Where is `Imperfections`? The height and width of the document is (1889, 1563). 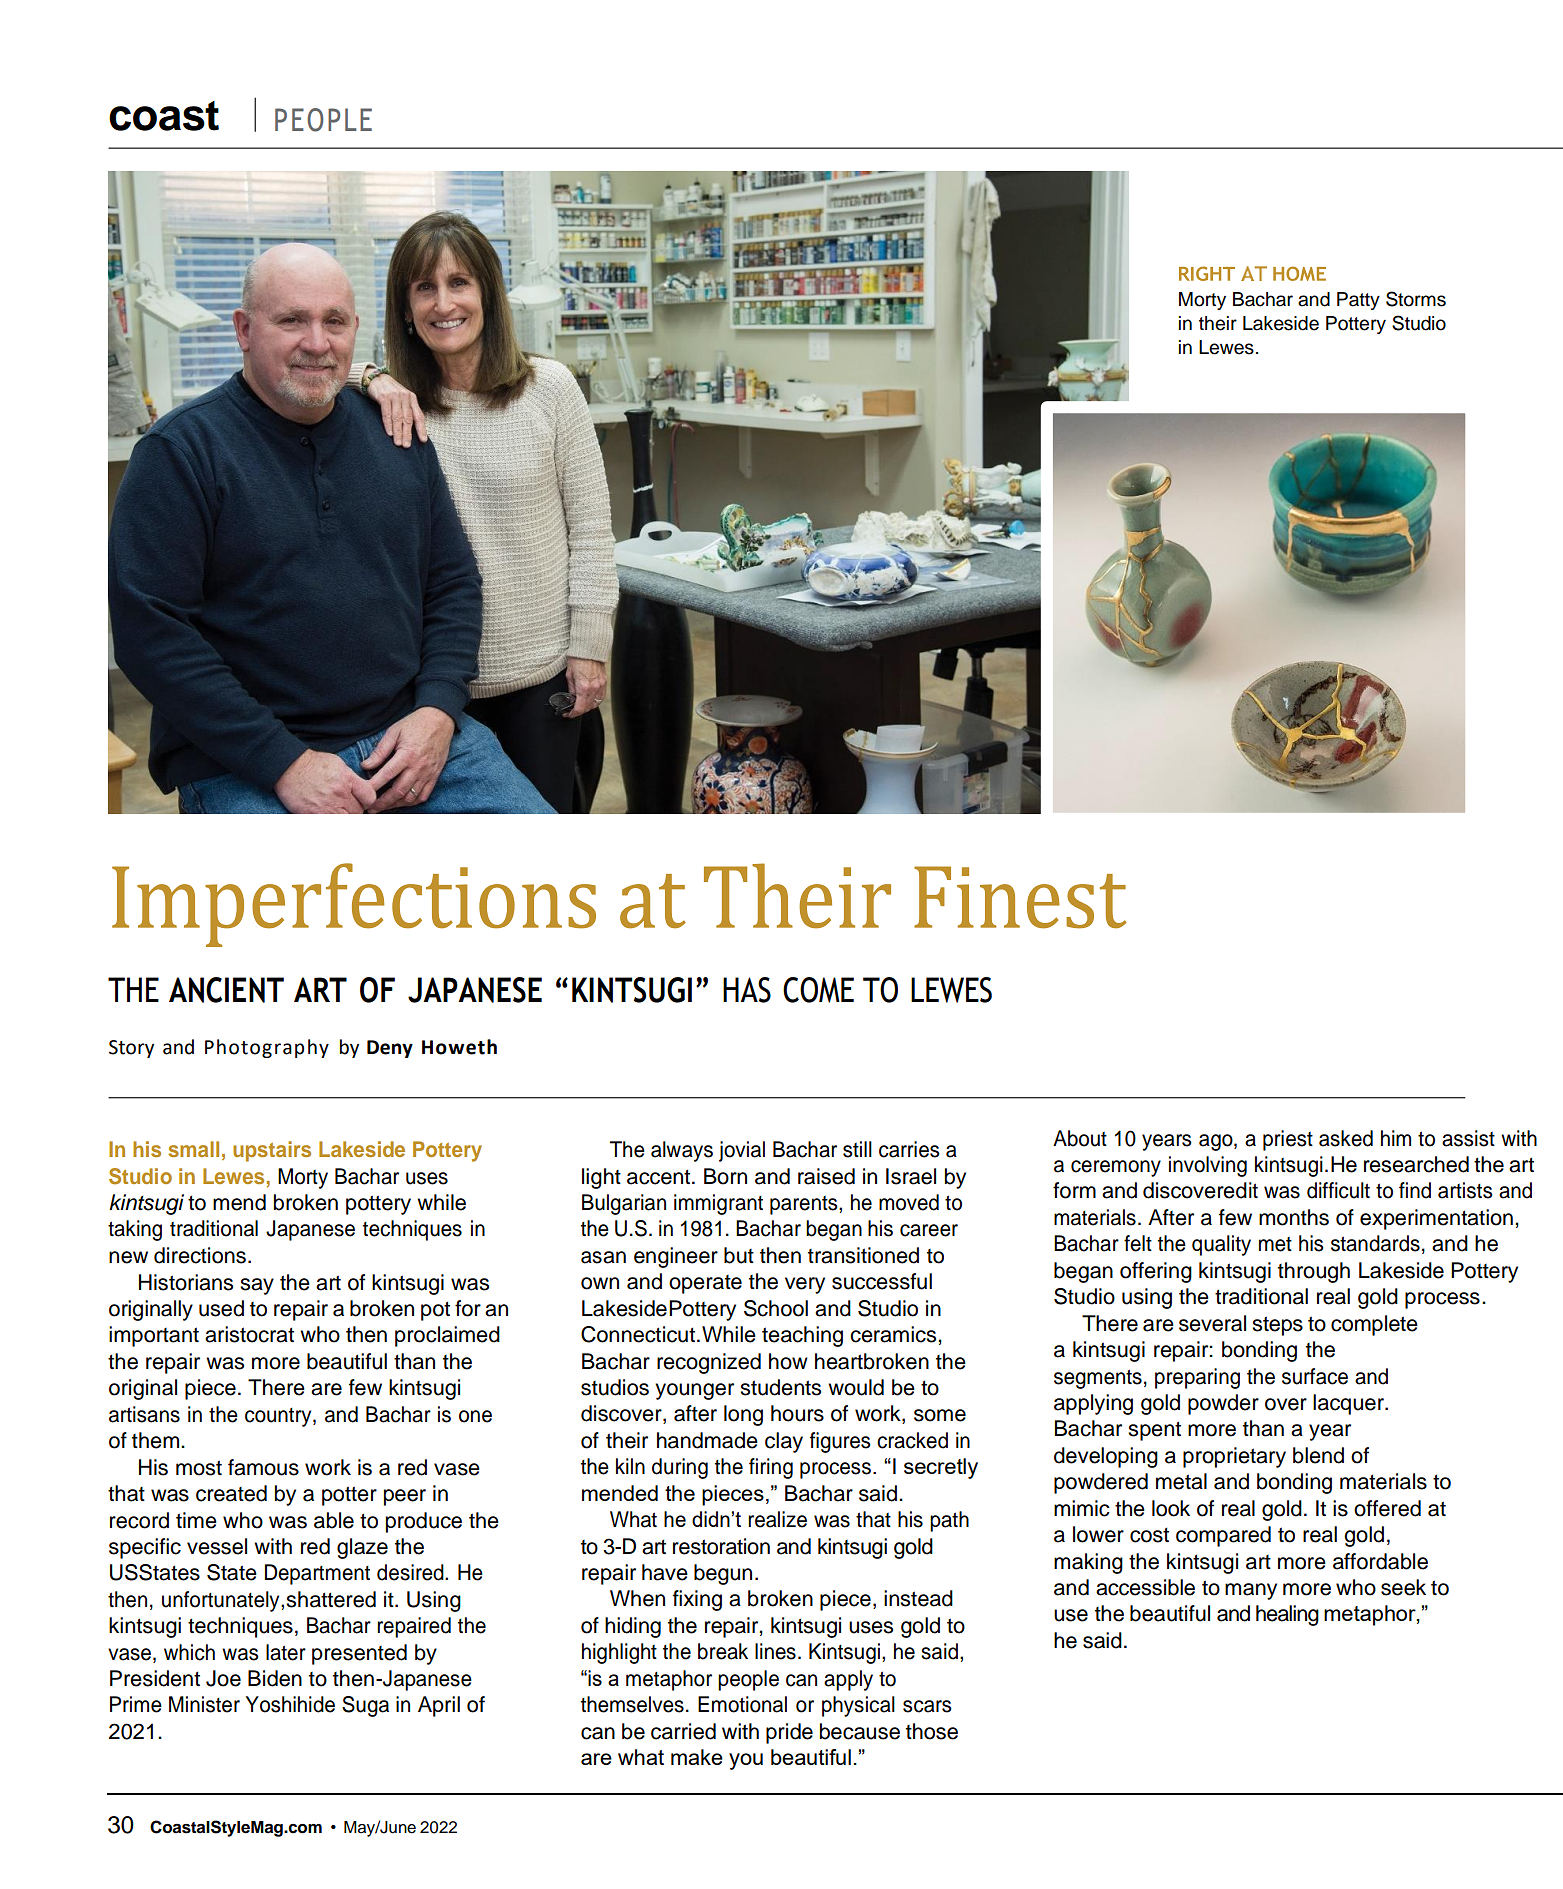
Imperfections is located at coordinates (354, 905).
